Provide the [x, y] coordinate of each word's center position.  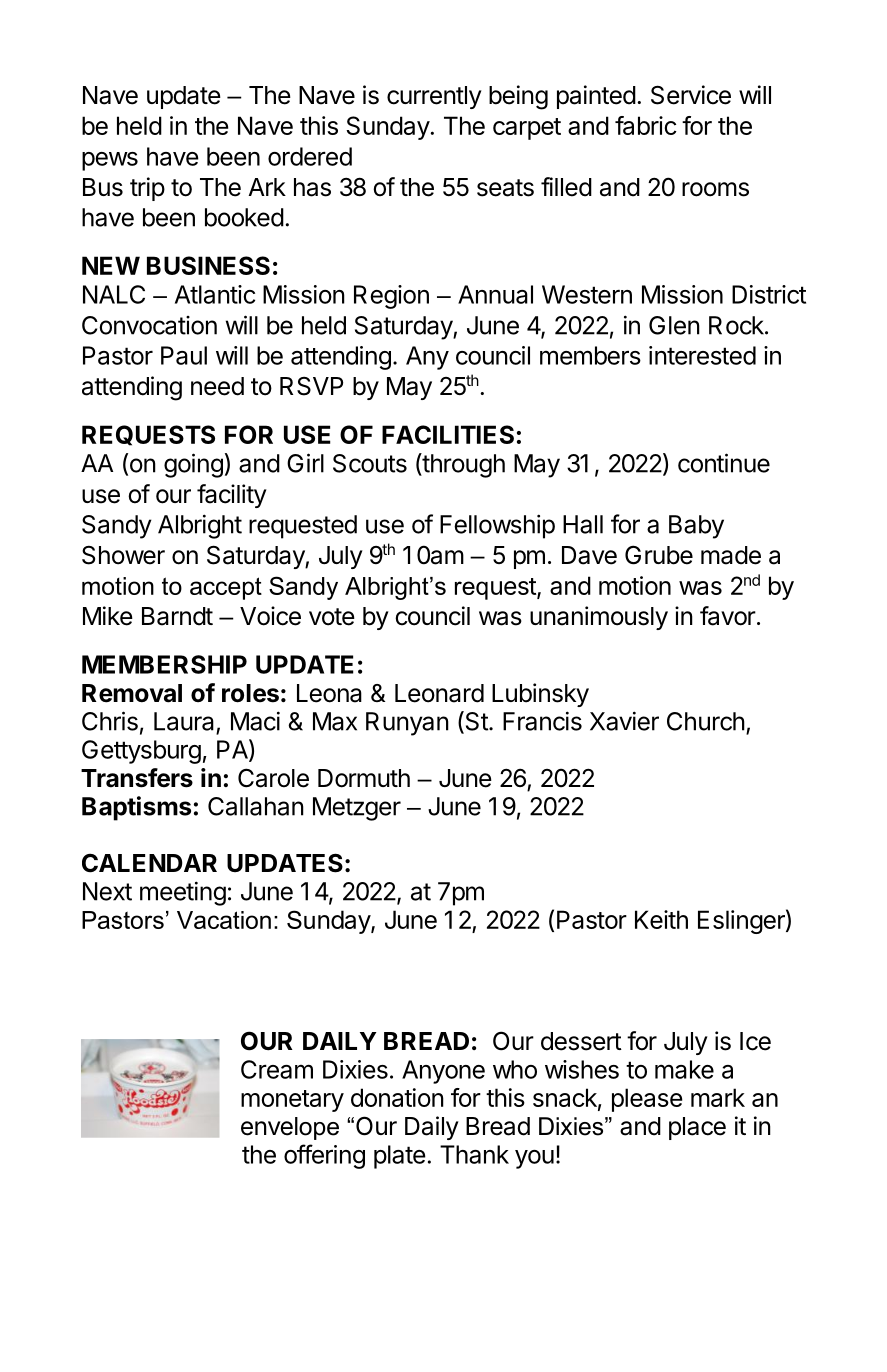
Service [691, 95]
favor [728, 616]
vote [332, 617]
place [697, 1128]
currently [434, 97]
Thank [474, 1154]
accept [226, 588]
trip [147, 189]
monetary [292, 1101]
